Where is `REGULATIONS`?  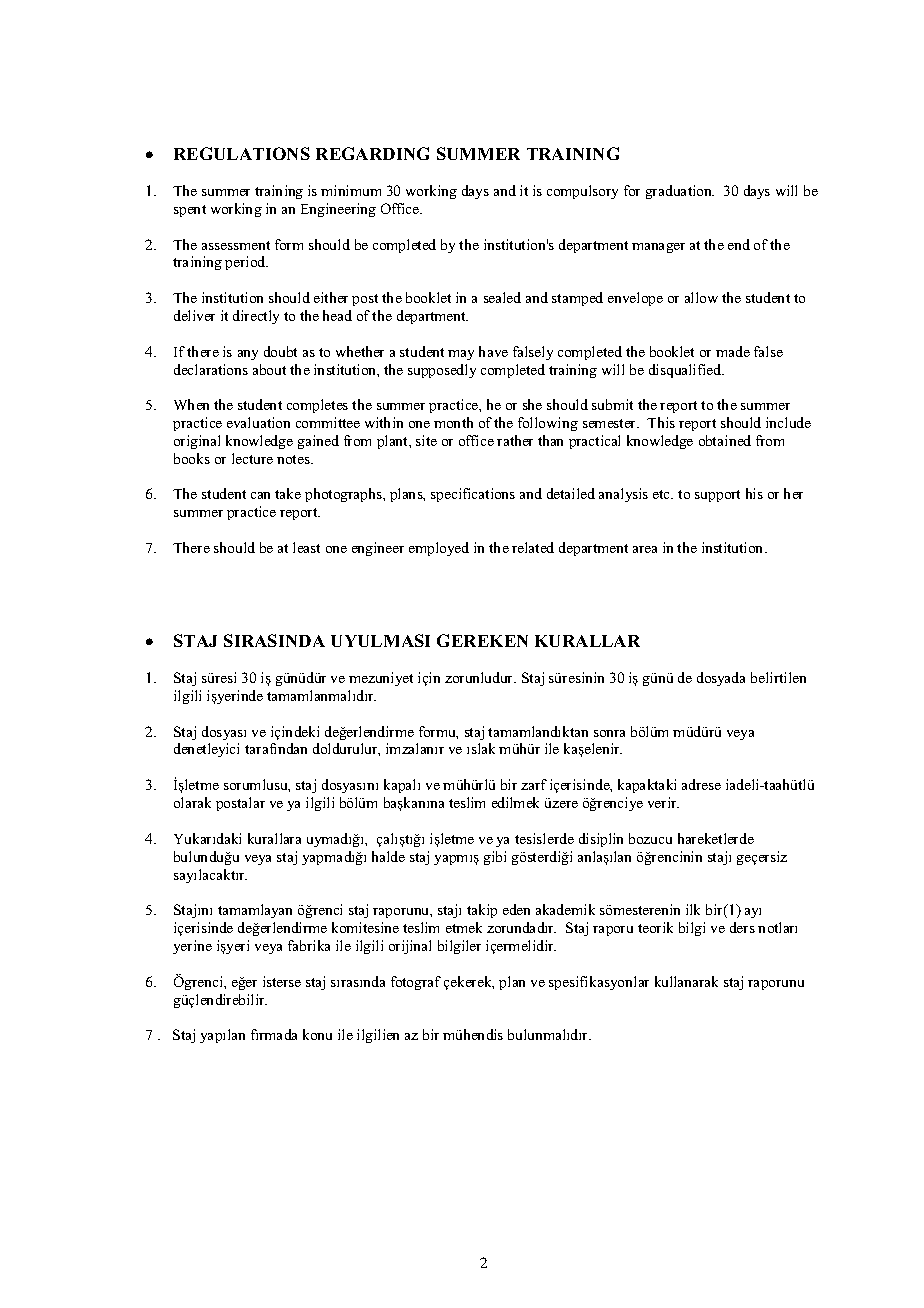
REGULATIONS is located at coordinates (242, 153).
